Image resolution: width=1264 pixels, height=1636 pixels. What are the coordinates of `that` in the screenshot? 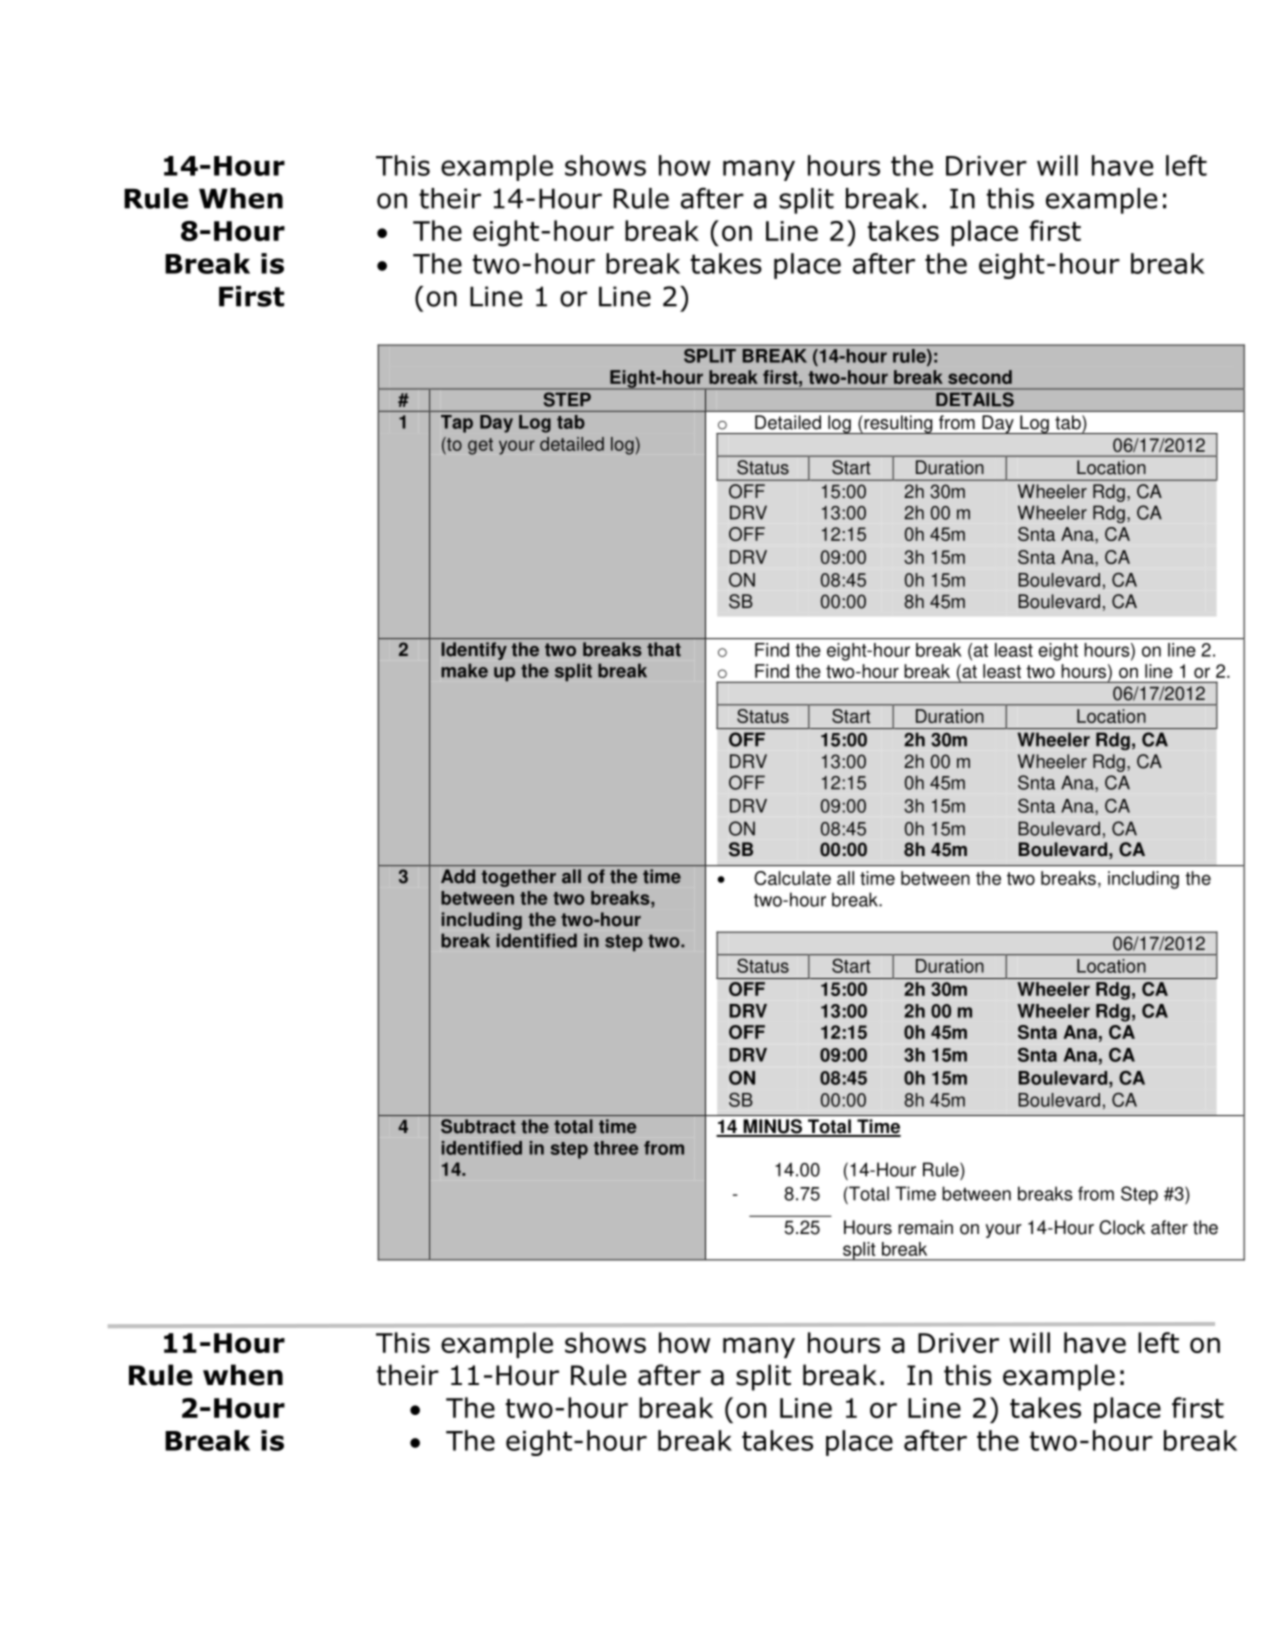 It's located at (664, 649).
